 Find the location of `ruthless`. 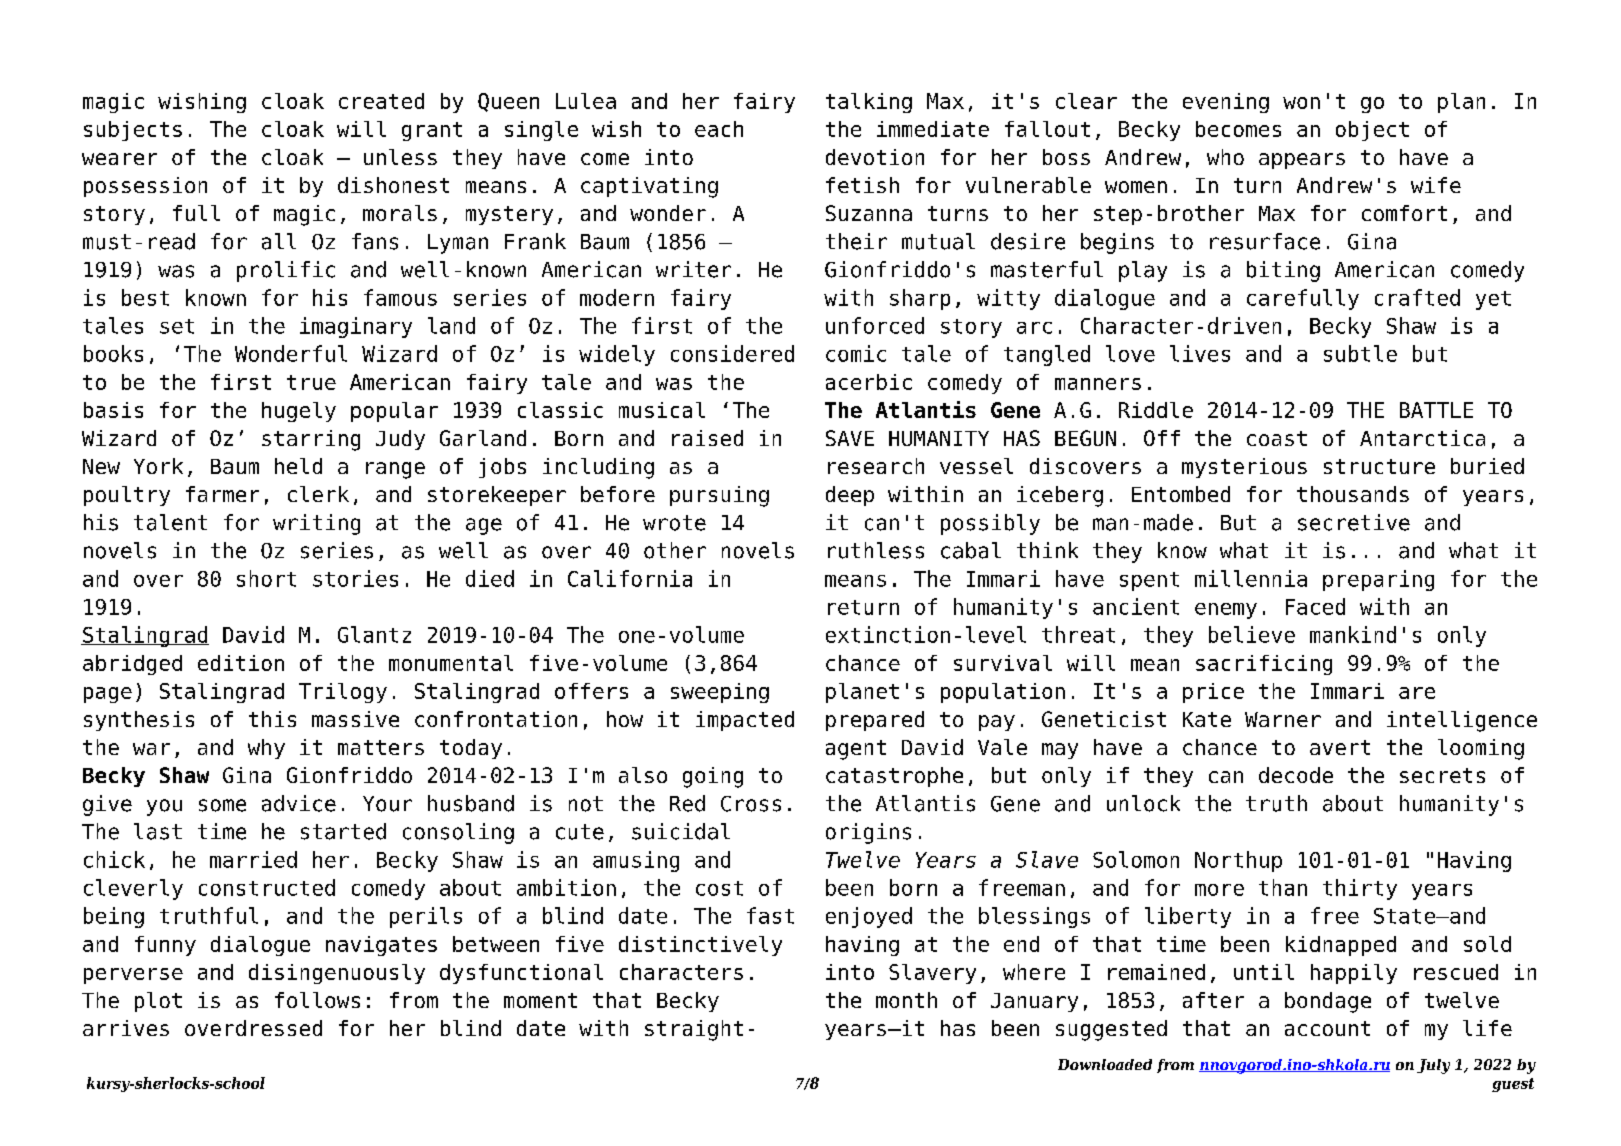

ruthless is located at coordinates (876, 550).
